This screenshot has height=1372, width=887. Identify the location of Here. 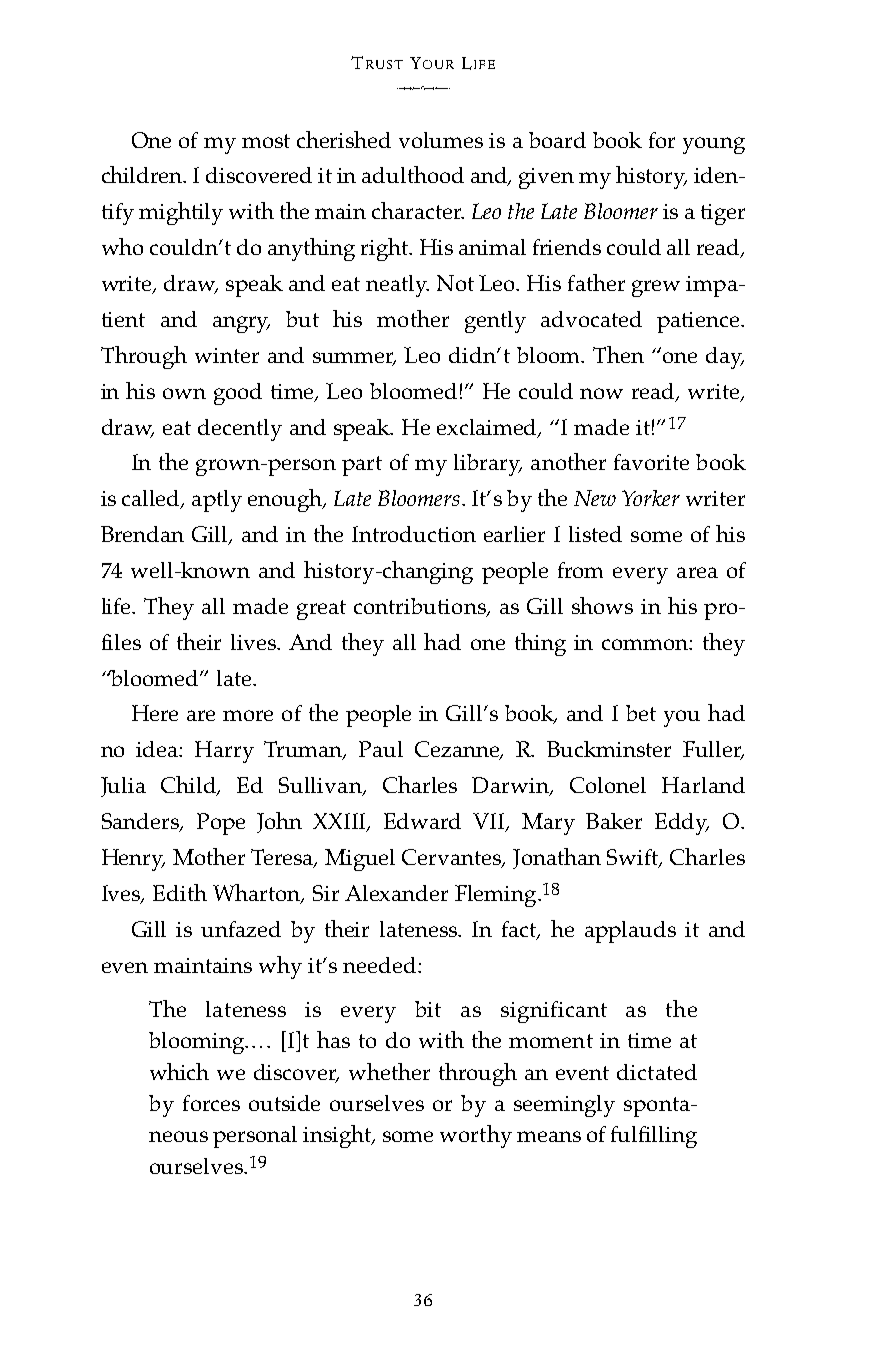
(155, 713).
